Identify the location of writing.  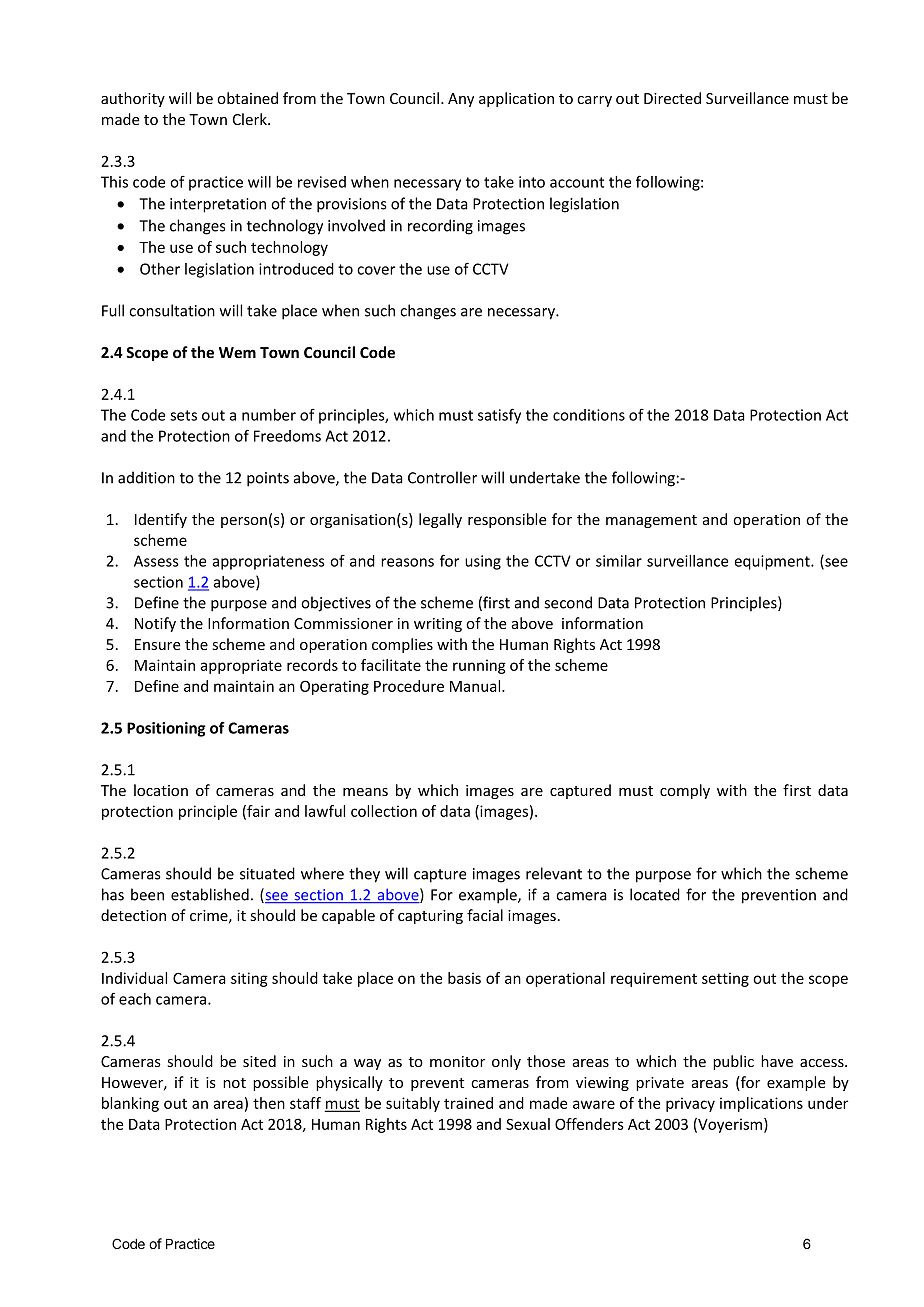
(438, 625).
